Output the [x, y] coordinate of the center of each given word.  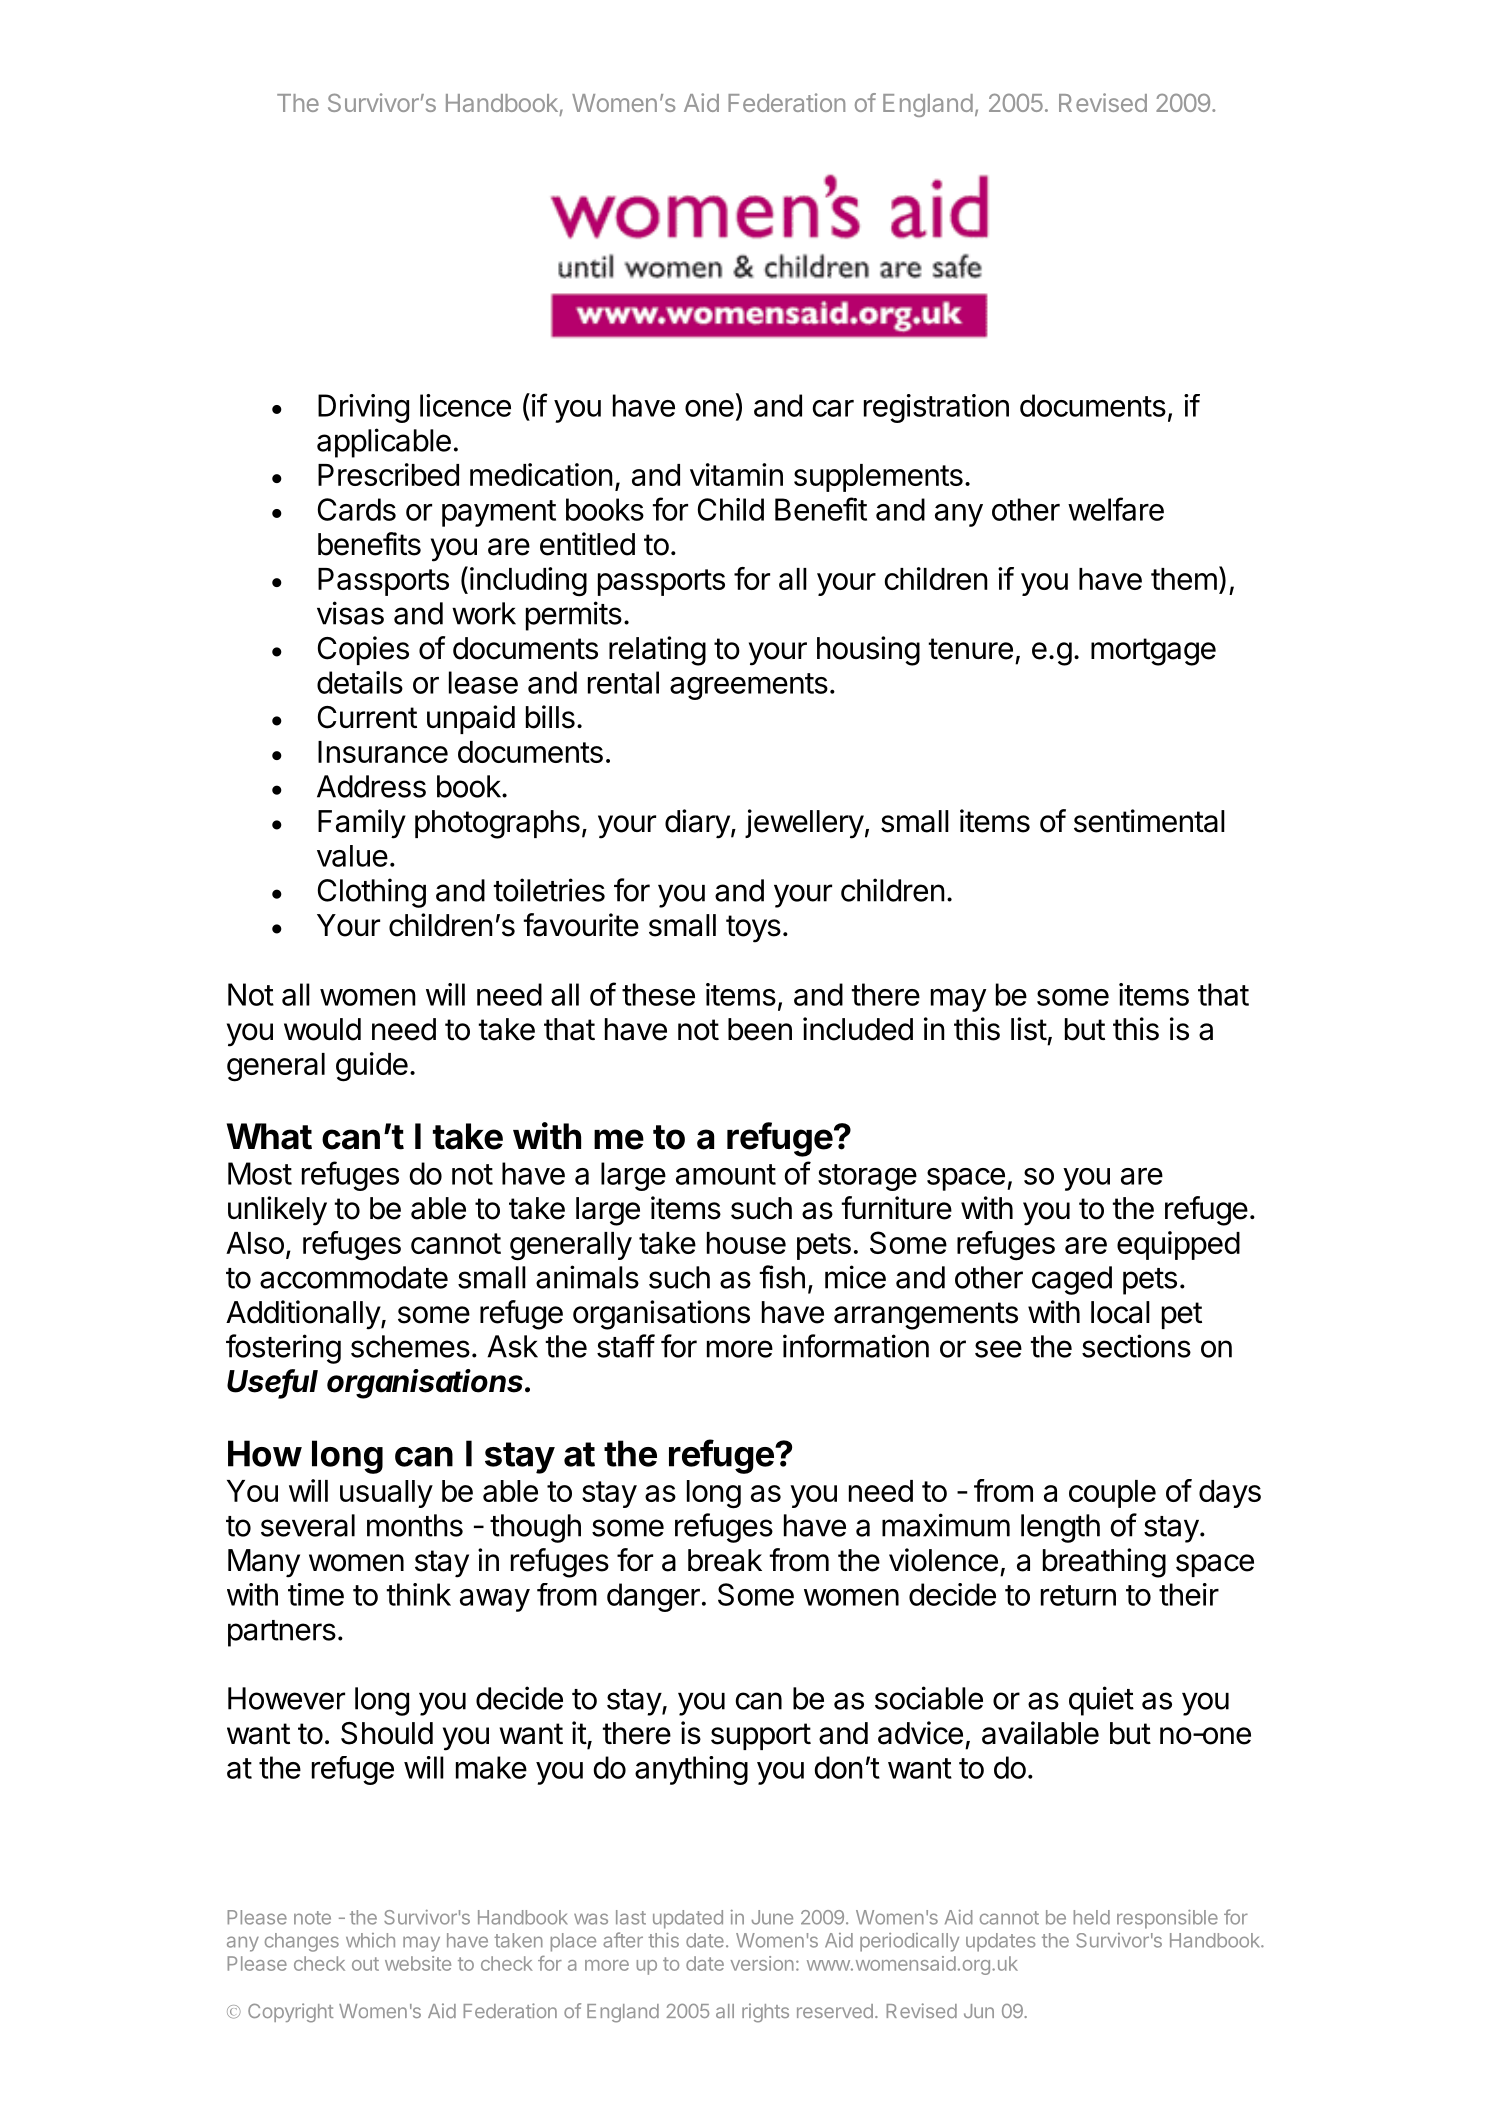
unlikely [277, 1211]
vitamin [736, 474]
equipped [1178, 1245]
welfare [1116, 509]
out [365, 1964]
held [1092, 1917]
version [762, 1963]
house [746, 1243]
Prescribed [388, 474]
